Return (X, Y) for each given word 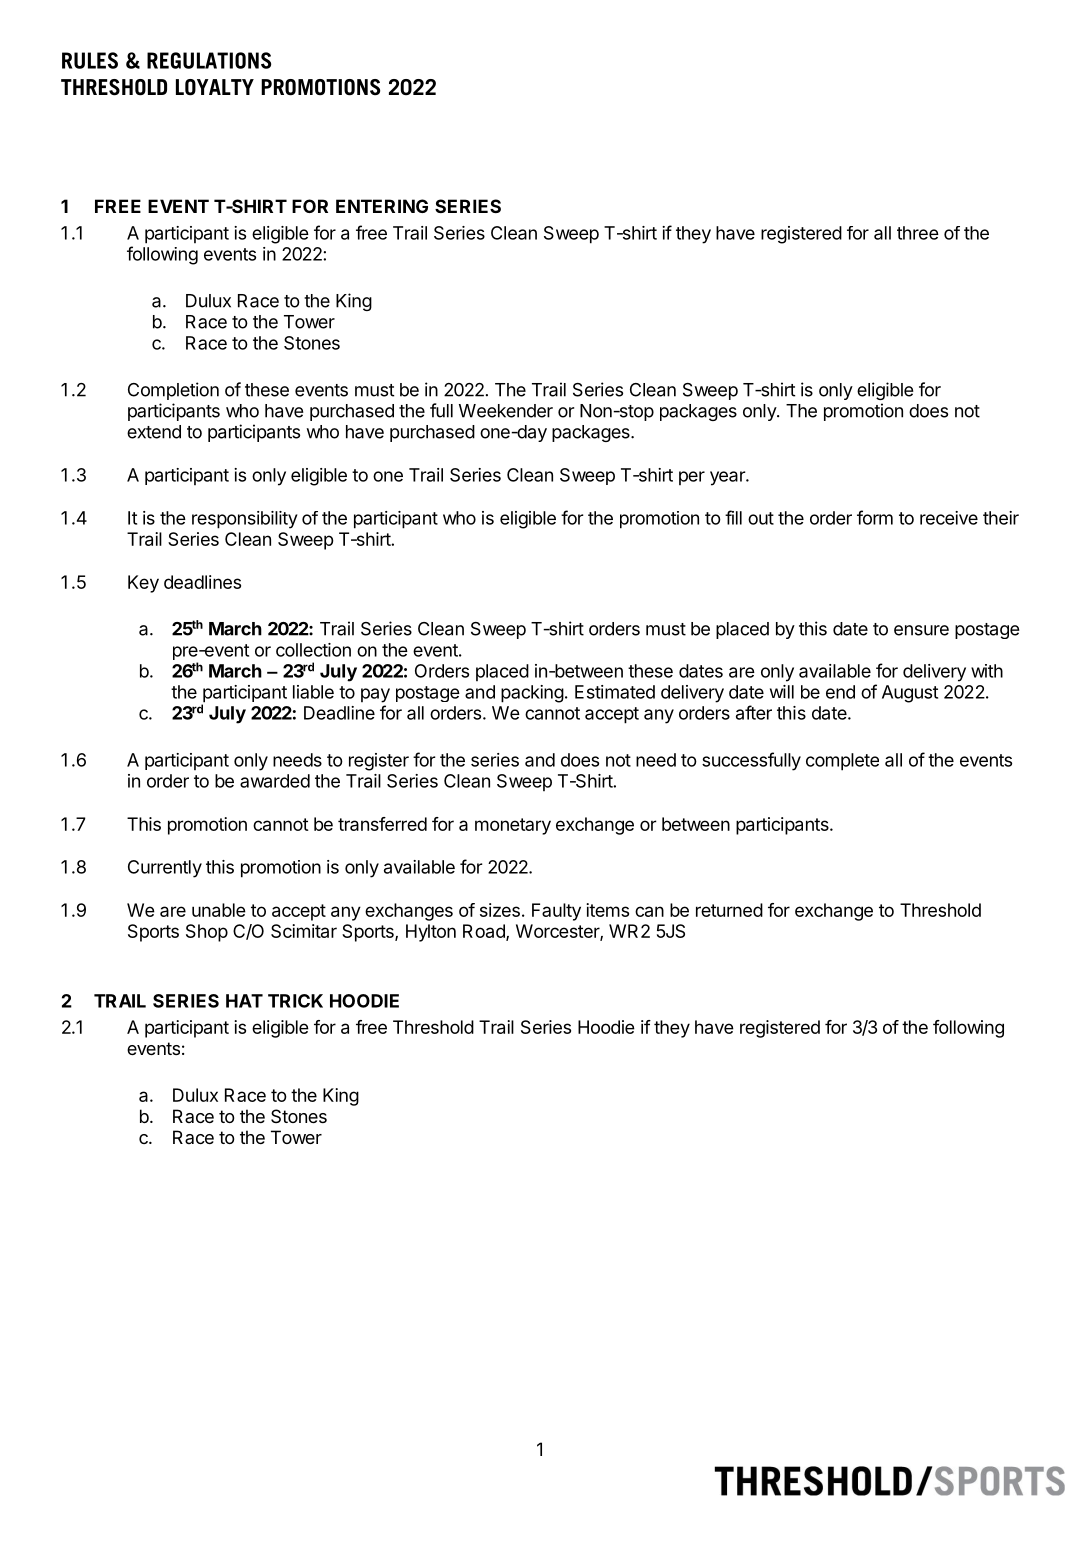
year (728, 478)
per (692, 478)
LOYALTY (215, 87)
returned (729, 910)
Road (485, 932)
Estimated (615, 692)
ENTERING (382, 206)
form (875, 517)
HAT (244, 1001)
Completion (173, 391)
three (918, 233)
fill (733, 517)
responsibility (245, 520)
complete (842, 762)
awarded (275, 781)
